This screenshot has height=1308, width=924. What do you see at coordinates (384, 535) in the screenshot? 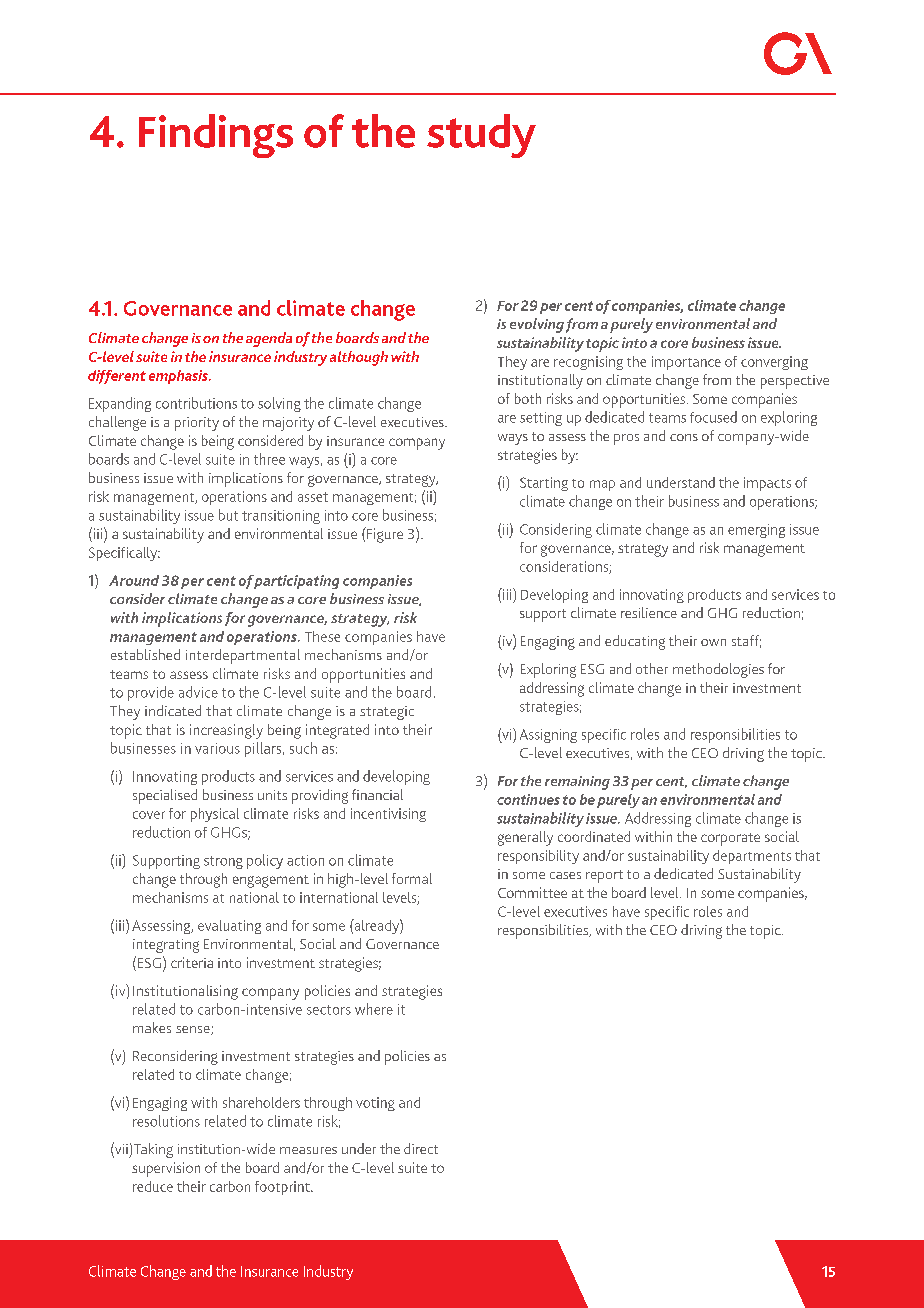
I see `Figure` at bounding box center [384, 535].
